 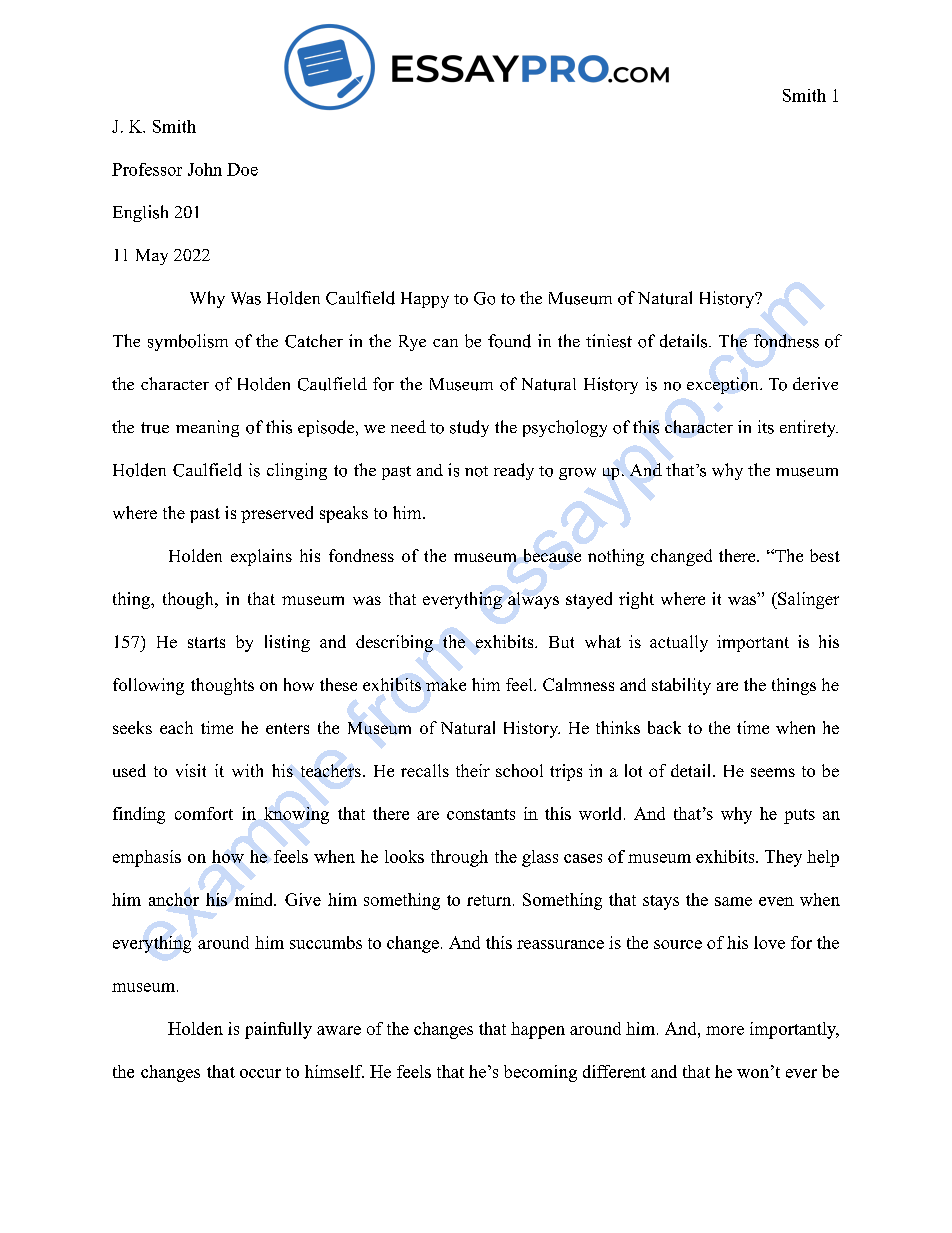 I want to click on ready, so click(x=514, y=471).
